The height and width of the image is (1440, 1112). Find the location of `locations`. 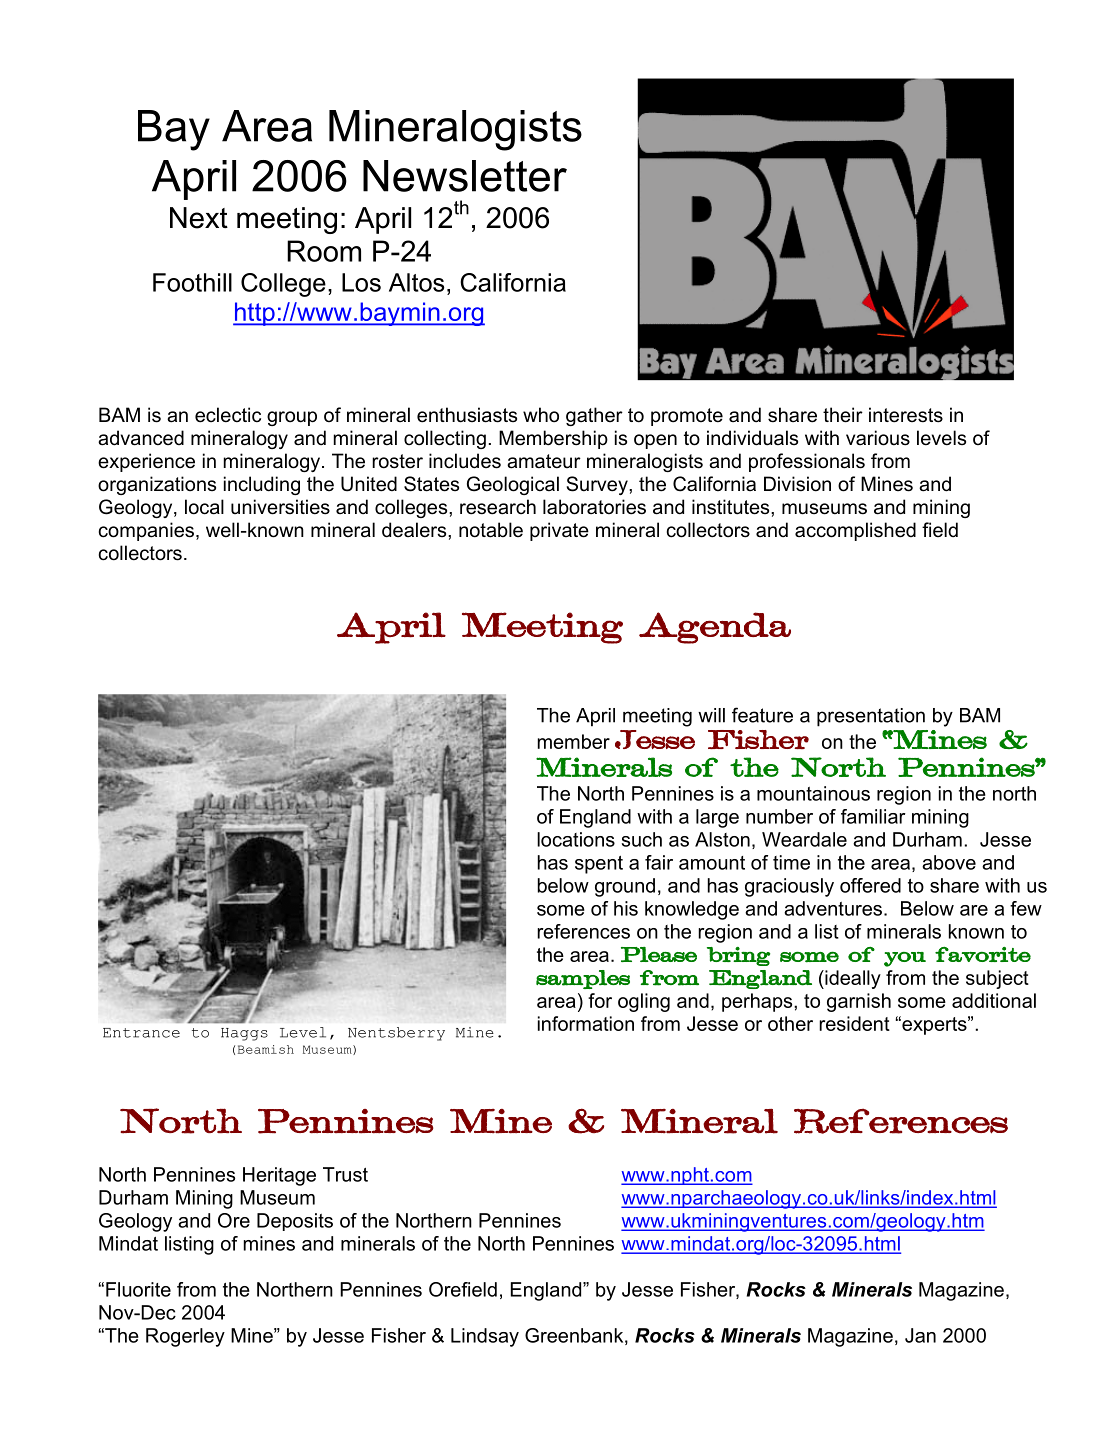

locations is located at coordinates (576, 839).
